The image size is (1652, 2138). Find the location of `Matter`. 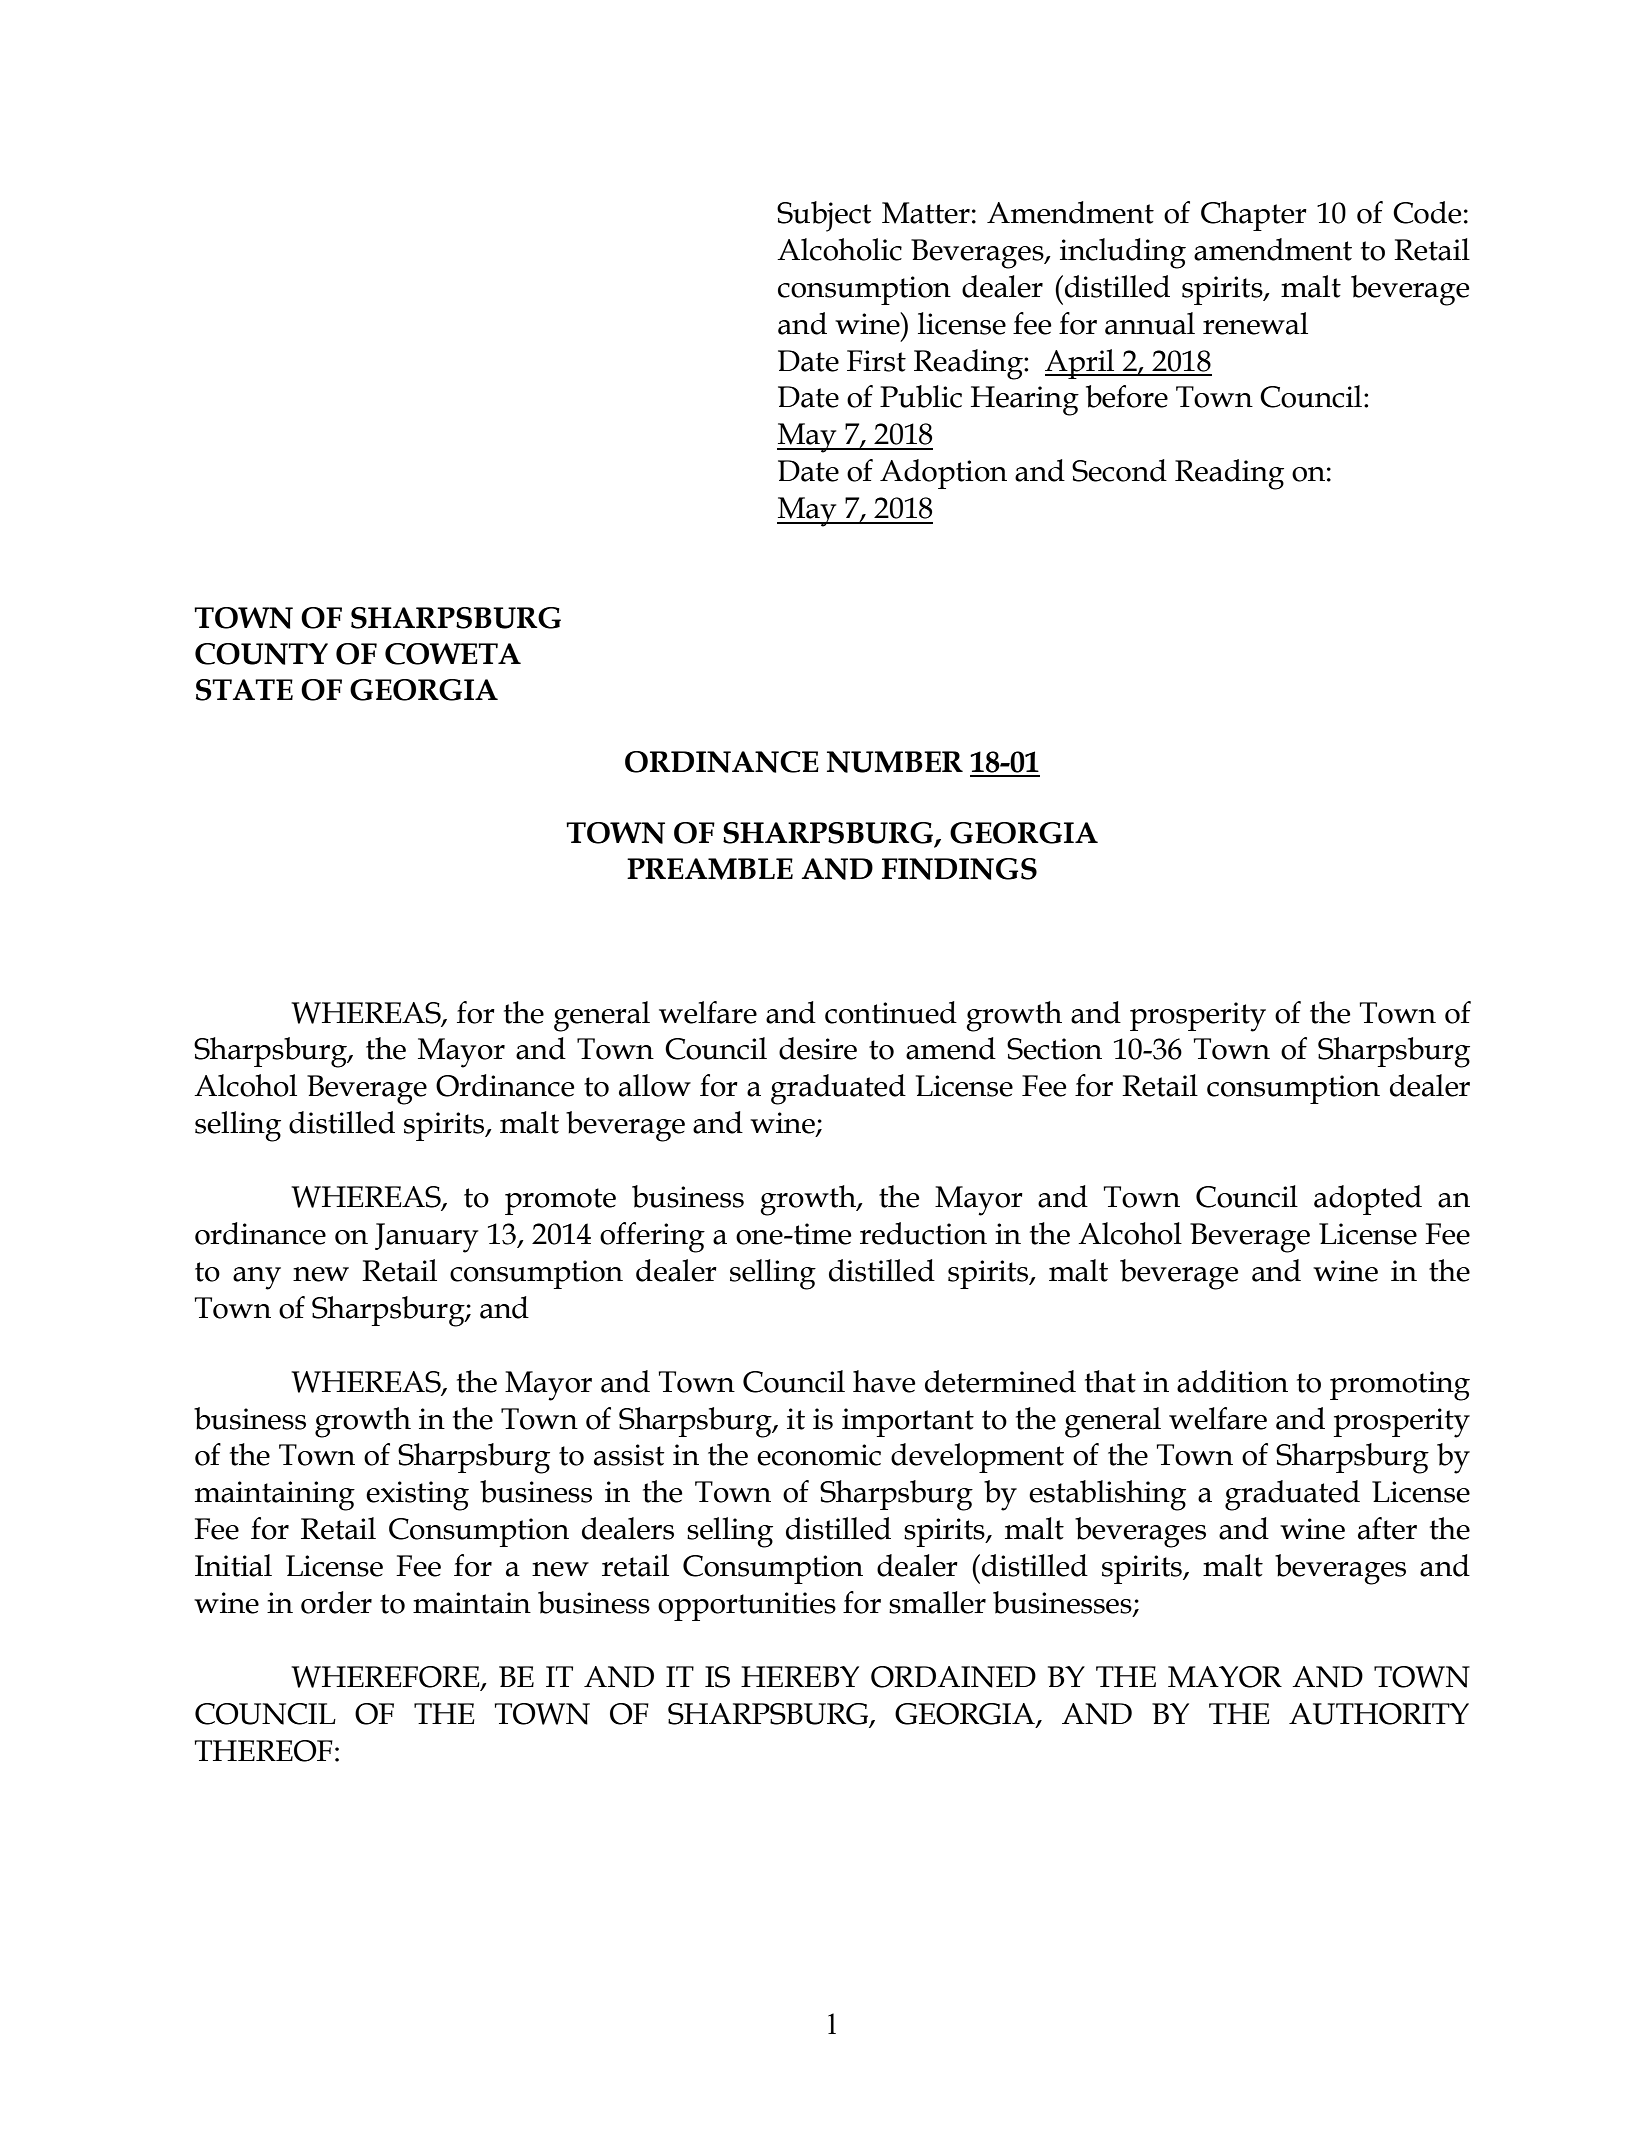

Matter is located at coordinates (926, 213).
